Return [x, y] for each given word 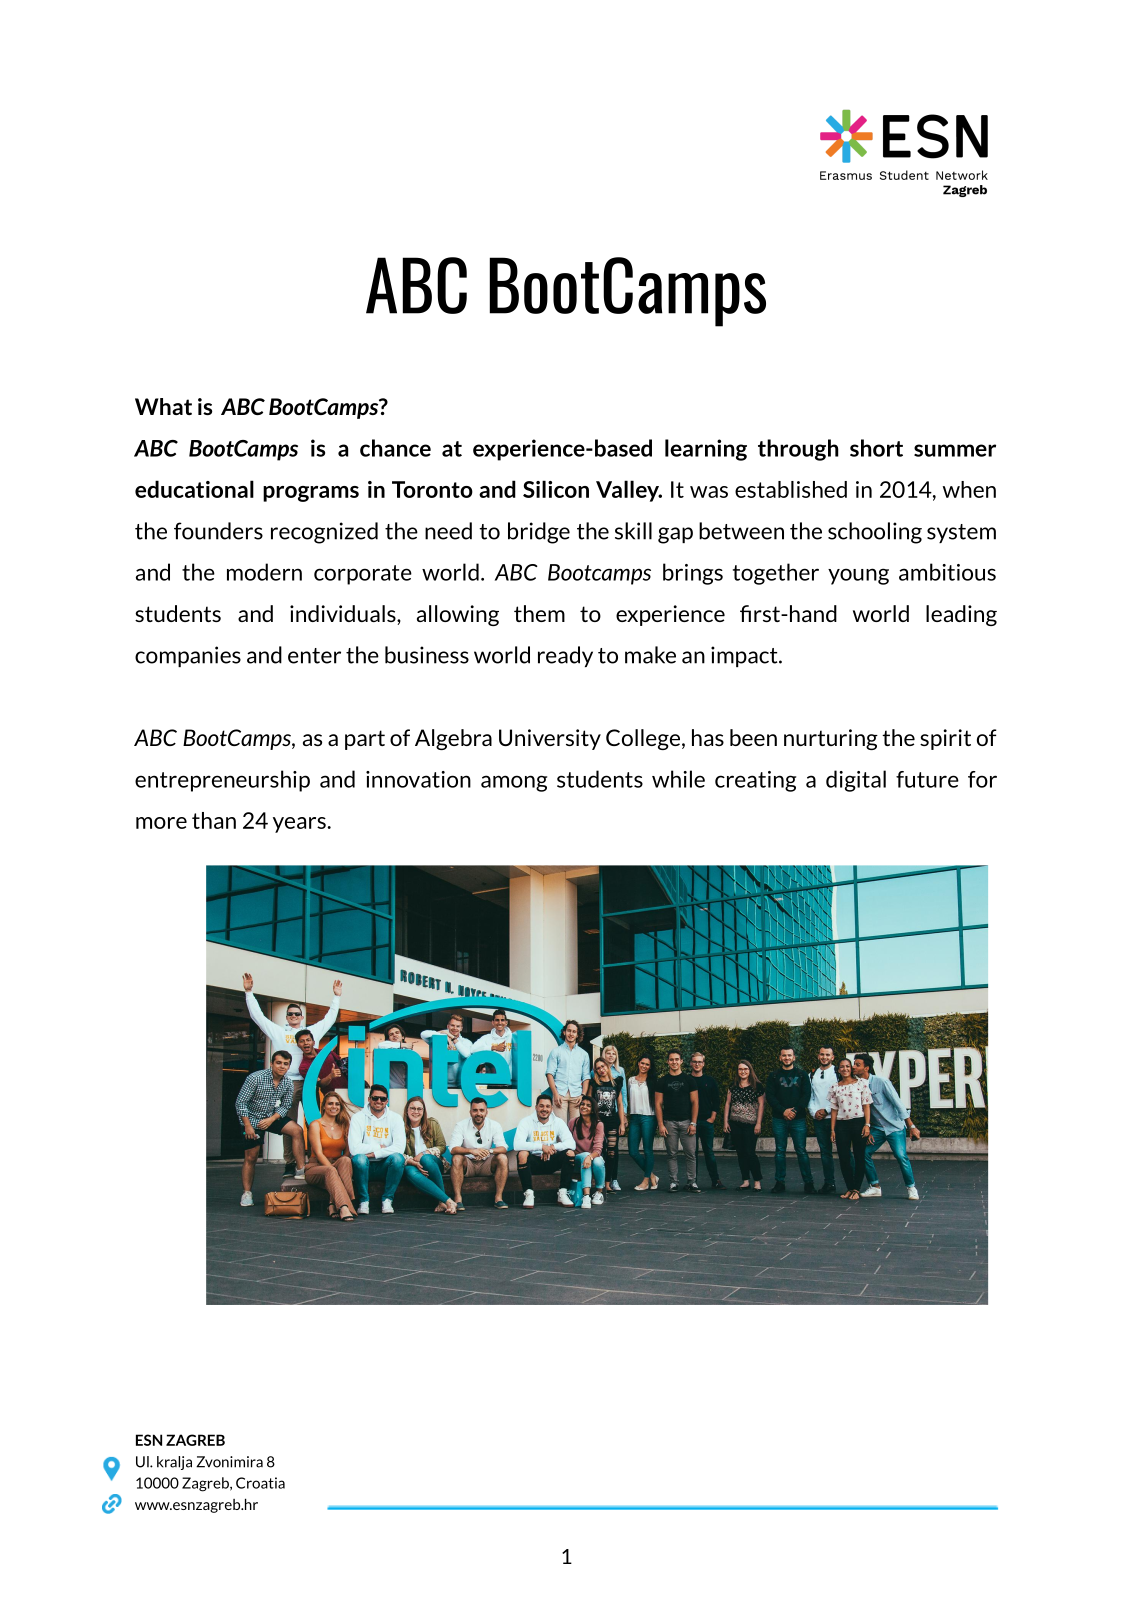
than [214, 820]
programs [311, 494]
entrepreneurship [222, 781]
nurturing [831, 739]
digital [856, 781]
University [550, 739]
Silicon [556, 489]
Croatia [260, 1483]
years [300, 825]
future [927, 779]
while [678, 779]
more [161, 823]
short [876, 448]
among [514, 783]
